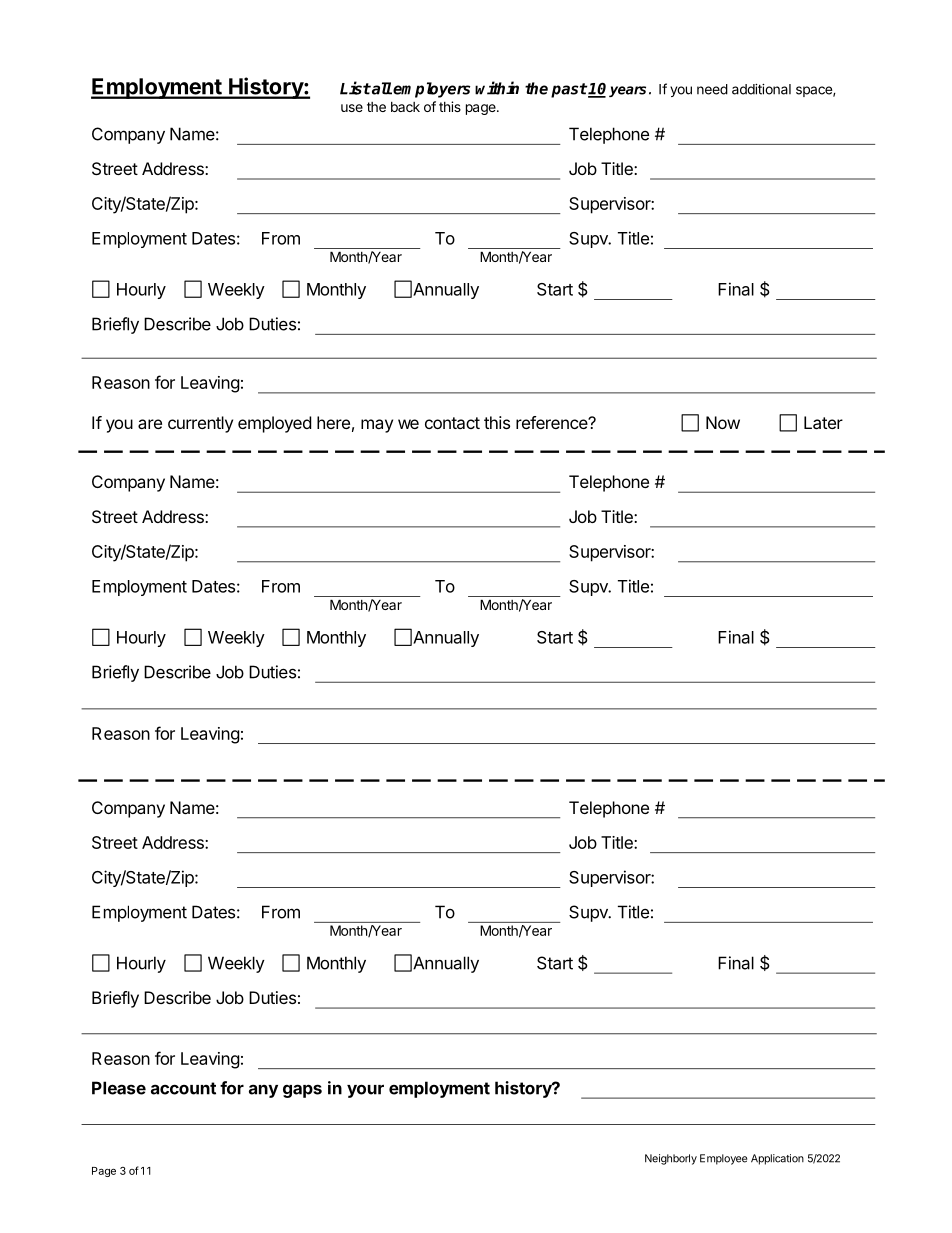 This screenshot has height=1233, width=952. Describe the element at coordinates (823, 422) in the screenshot. I see `Later` at that location.
